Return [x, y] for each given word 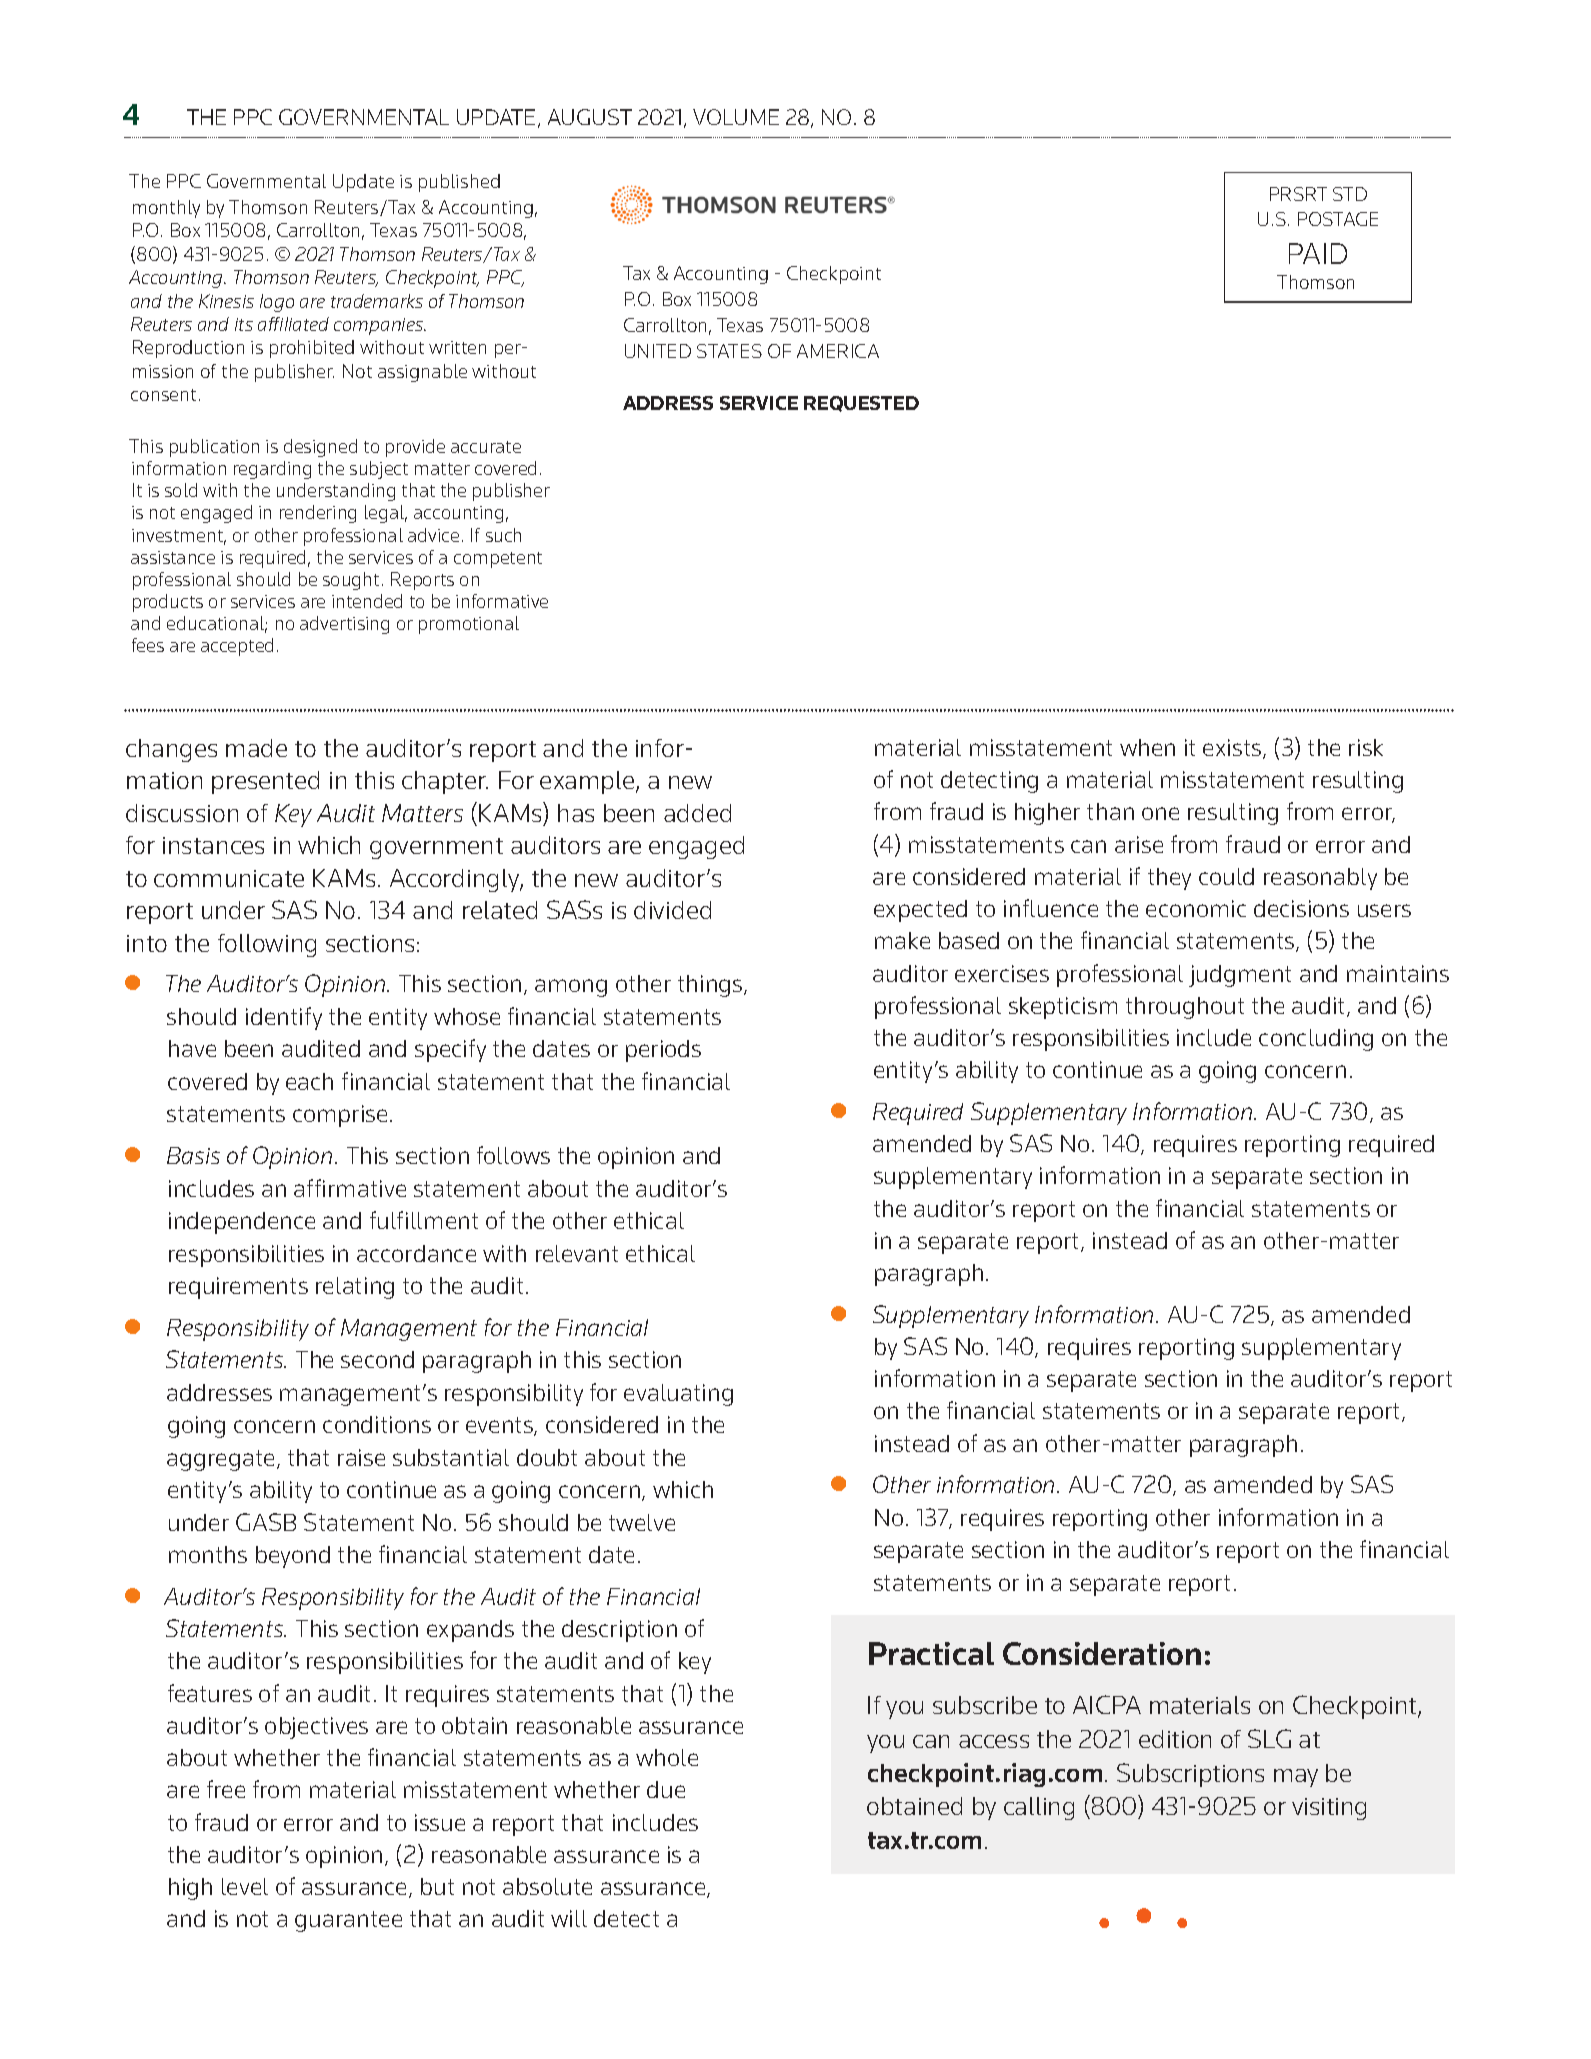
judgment [1240, 976]
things [711, 986]
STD [1350, 194]
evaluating [678, 1395]
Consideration [1102, 1653]
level [245, 1886]
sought [351, 581]
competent [498, 560]
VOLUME [736, 117]
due [666, 1789]
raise [361, 1457]
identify [284, 1018]
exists [1233, 749]
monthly [166, 209]
